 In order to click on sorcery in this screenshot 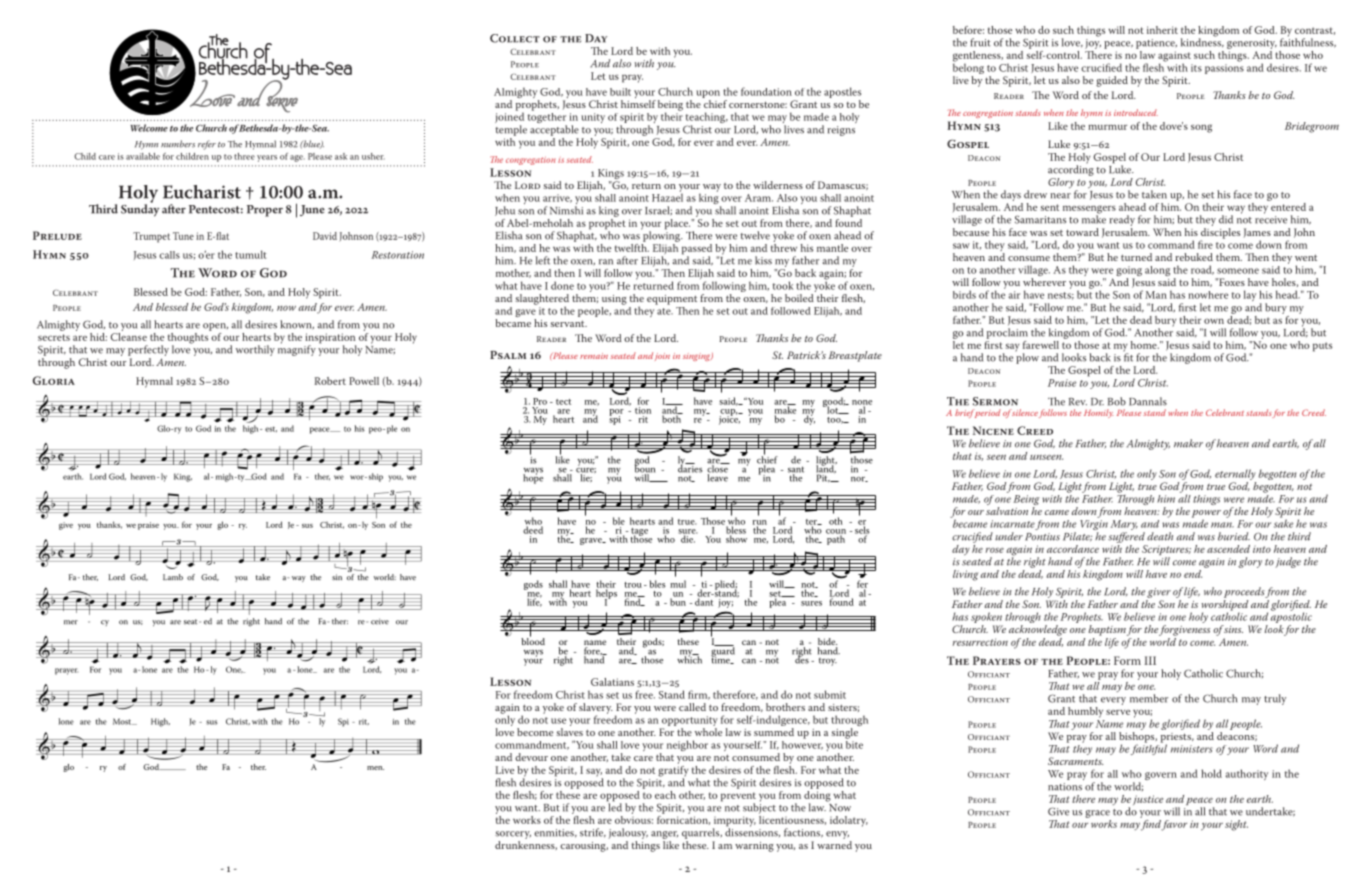, I will do `click(513, 836)`.
